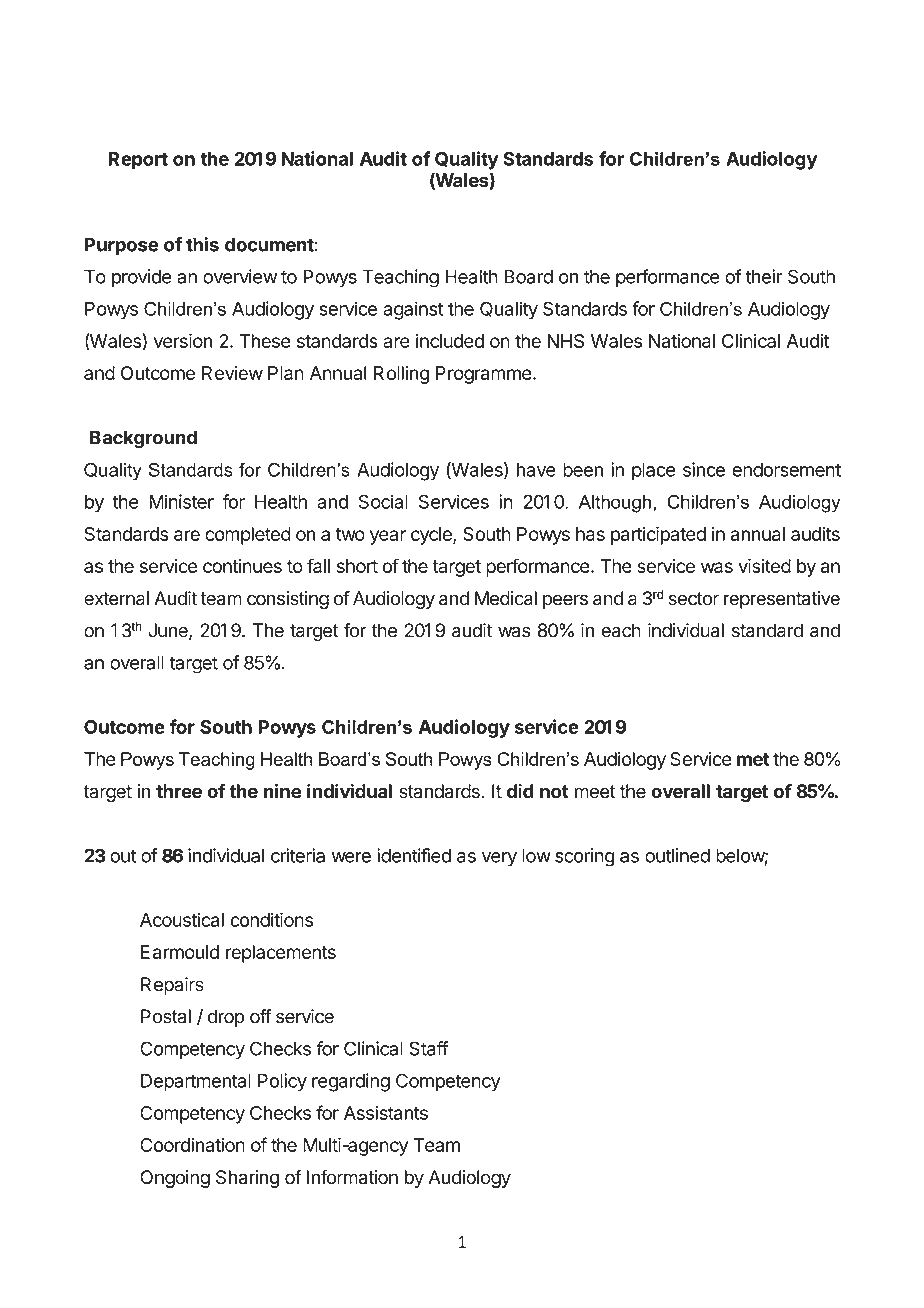 The image size is (924, 1308). What do you see at coordinates (179, 791) in the image?
I see `three` at bounding box center [179, 791].
